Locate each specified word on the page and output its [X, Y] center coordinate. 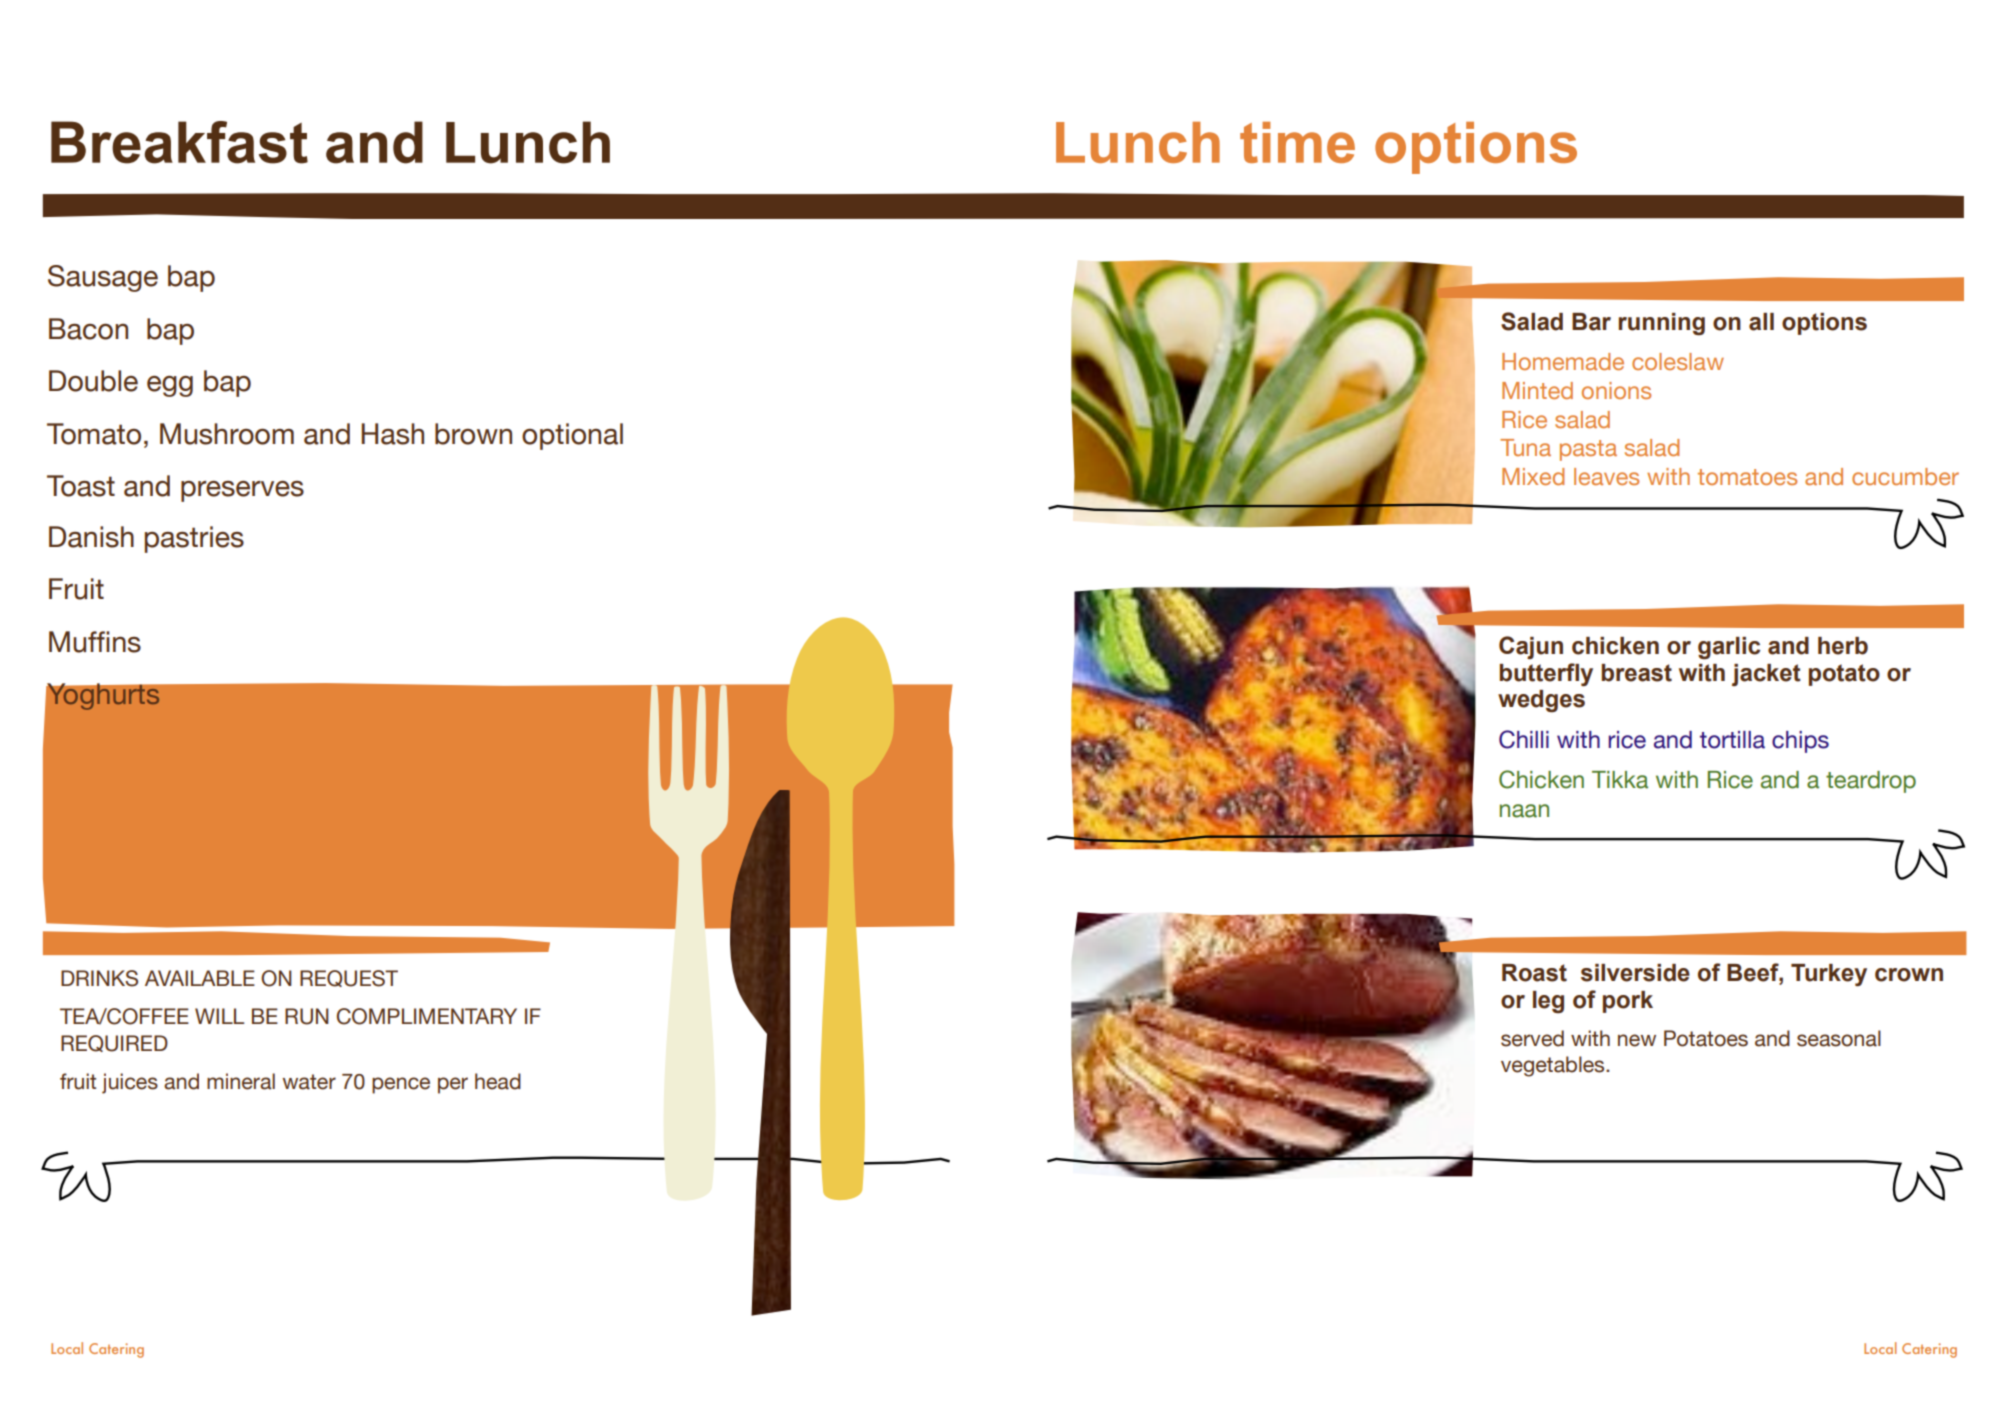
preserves [242, 491]
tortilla [1732, 740]
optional [572, 436]
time [1297, 142]
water [309, 1082]
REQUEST [349, 978]
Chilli [1524, 739]
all [1761, 322]
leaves [1606, 476]
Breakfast [179, 142]
